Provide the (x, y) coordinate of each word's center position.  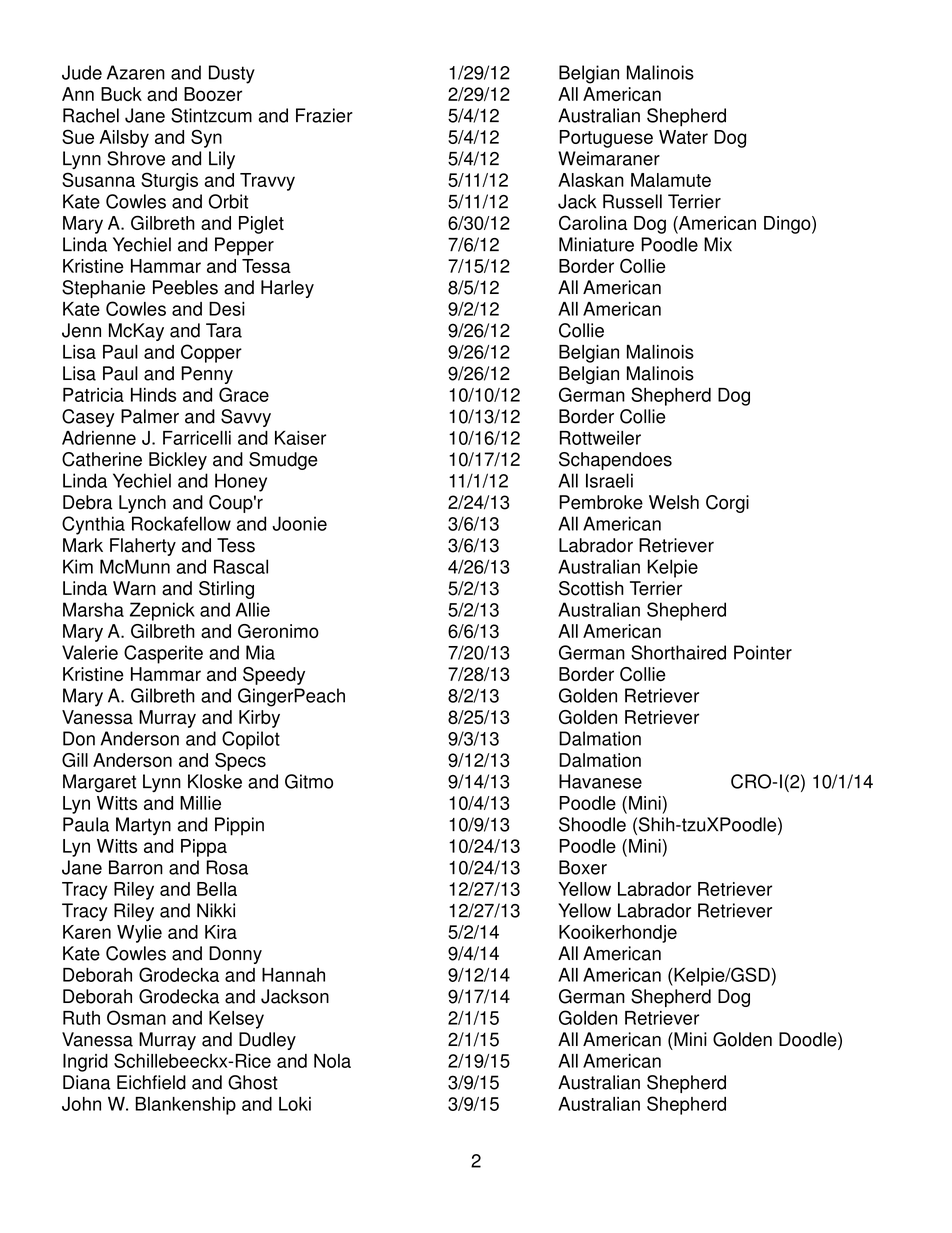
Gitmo (309, 781)
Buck (121, 94)
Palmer (150, 416)
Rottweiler (600, 438)
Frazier (324, 115)
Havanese (600, 781)
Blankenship (185, 1106)
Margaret (99, 783)
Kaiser (300, 438)
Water (683, 137)
